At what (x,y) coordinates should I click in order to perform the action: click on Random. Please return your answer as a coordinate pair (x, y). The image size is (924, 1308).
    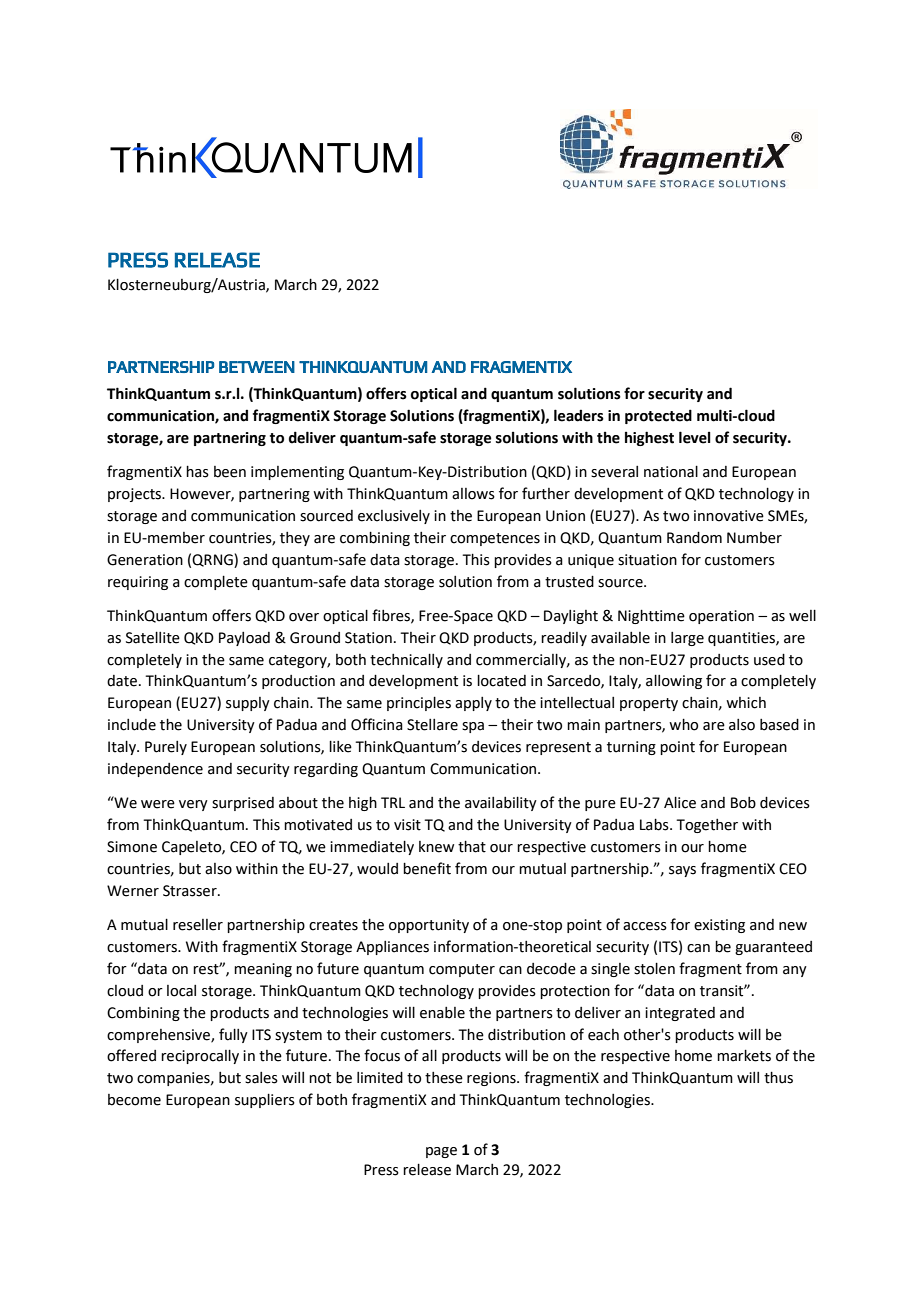
    Looking at the image, I should click on (694, 538).
